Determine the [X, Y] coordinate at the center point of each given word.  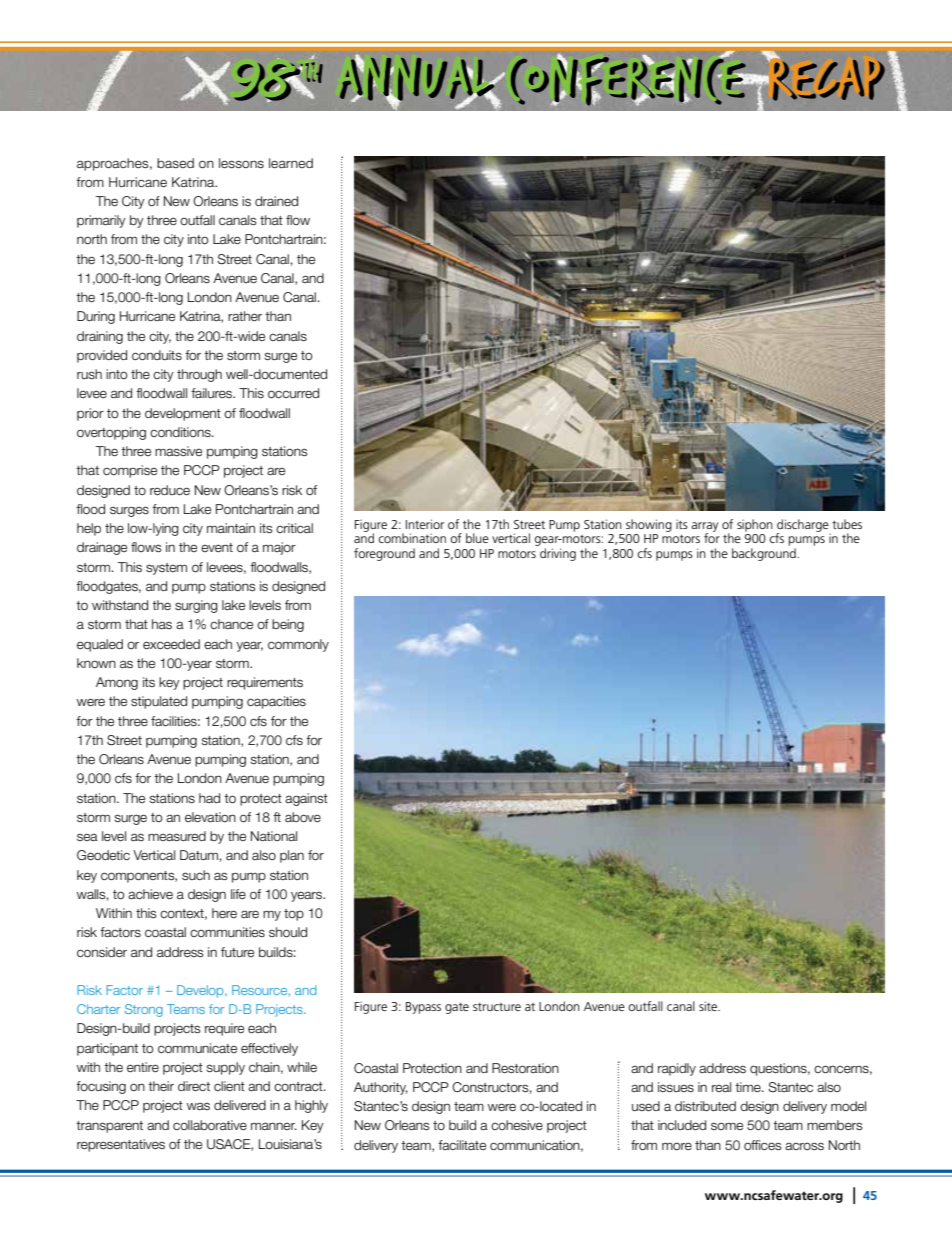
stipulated [159, 702]
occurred [293, 393]
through [199, 375]
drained [276, 201]
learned [291, 163]
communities [227, 932]
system [166, 569]
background [765, 554]
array [704, 528]
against [306, 799]
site [709, 1006]
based [175, 163]
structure [497, 1007]
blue [477, 538]
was [198, 1106]
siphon [755, 525]
